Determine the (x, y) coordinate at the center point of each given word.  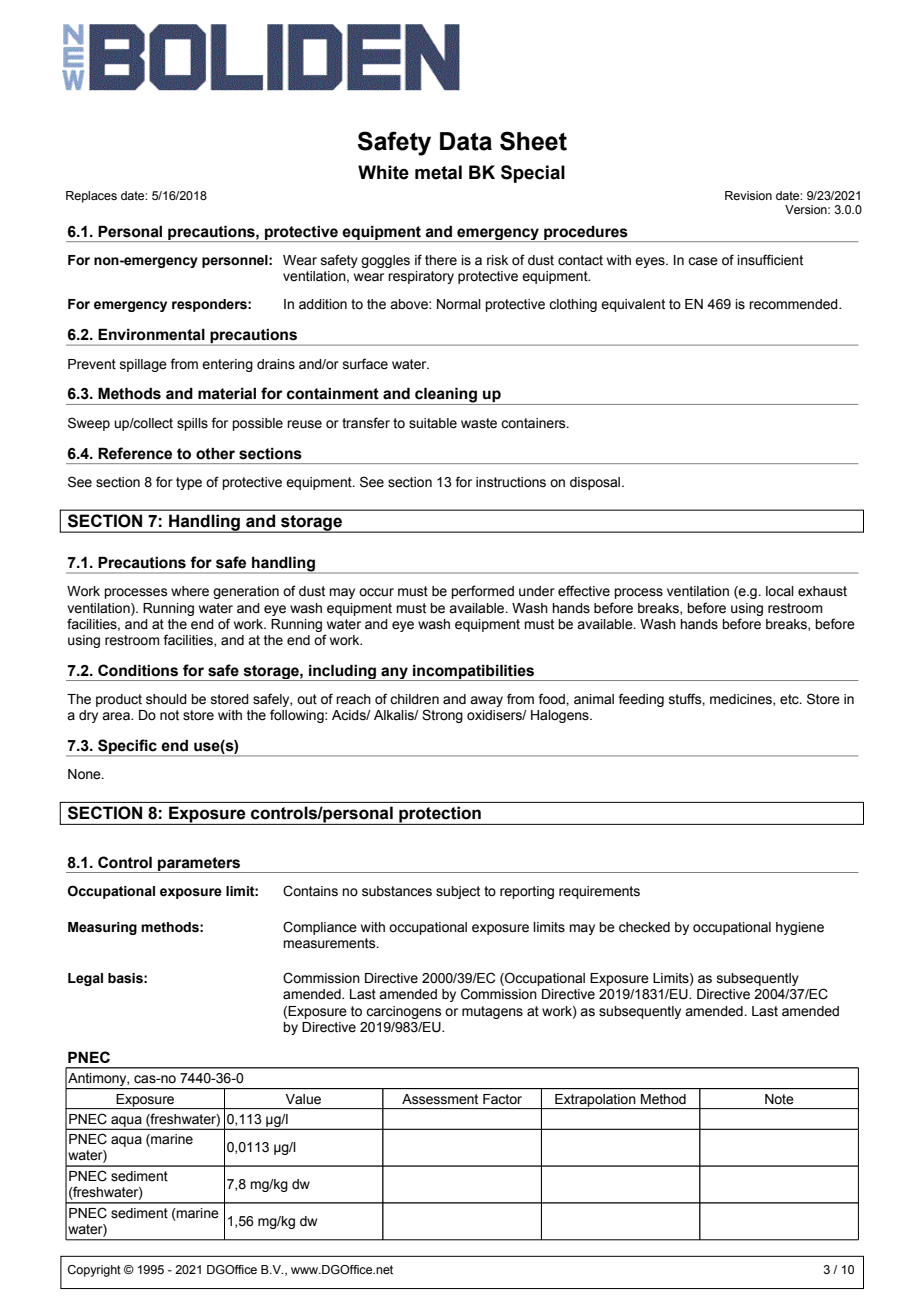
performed (482, 592)
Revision (748, 195)
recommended (794, 304)
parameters (199, 865)
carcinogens (404, 1012)
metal (438, 172)
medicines (742, 700)
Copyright (94, 1271)
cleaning (446, 396)
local (780, 591)
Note (779, 1099)
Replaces (91, 197)
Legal (85, 979)
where (190, 591)
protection (440, 815)
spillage (143, 365)
